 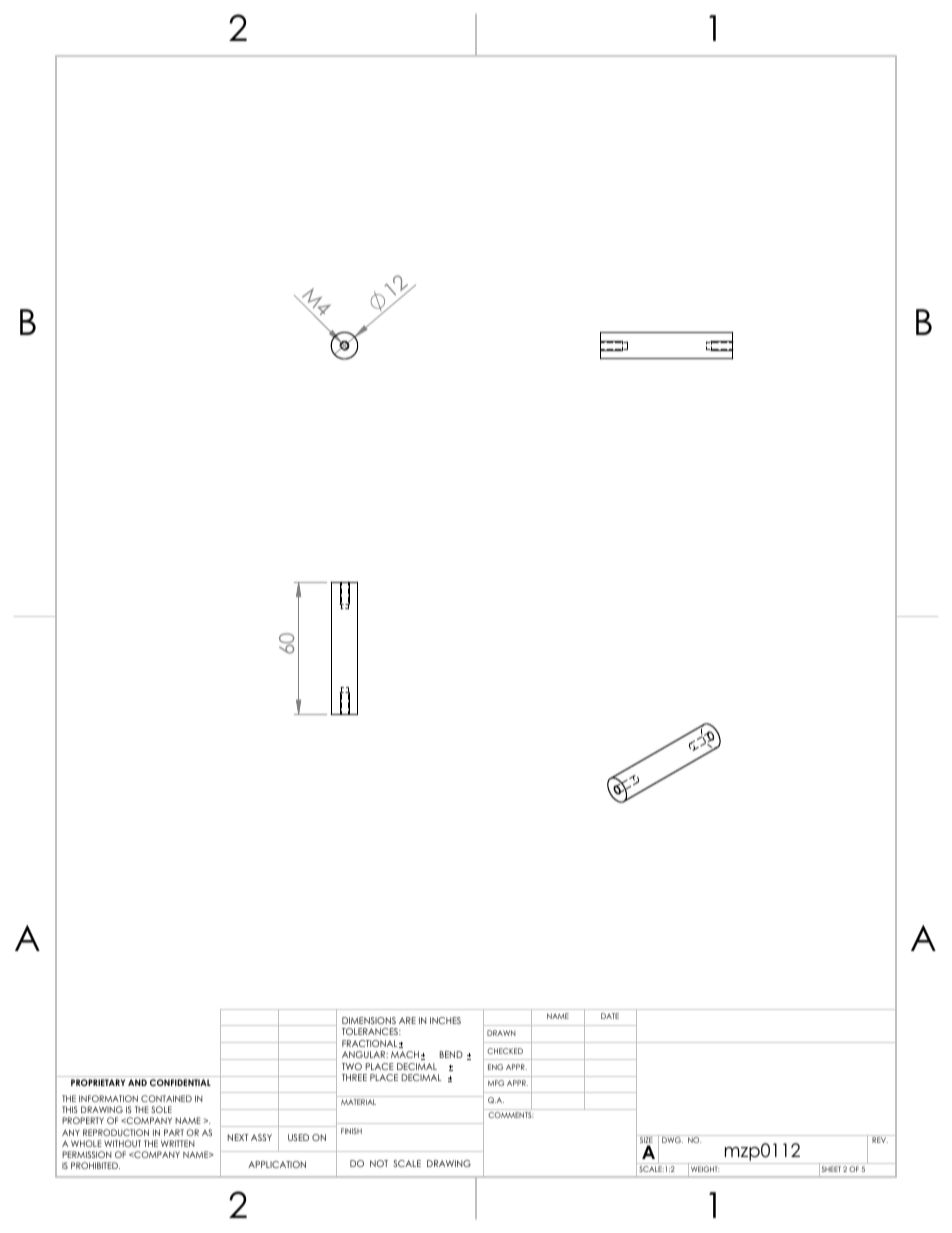 I want to click on PART, so click(x=174, y=1132).
